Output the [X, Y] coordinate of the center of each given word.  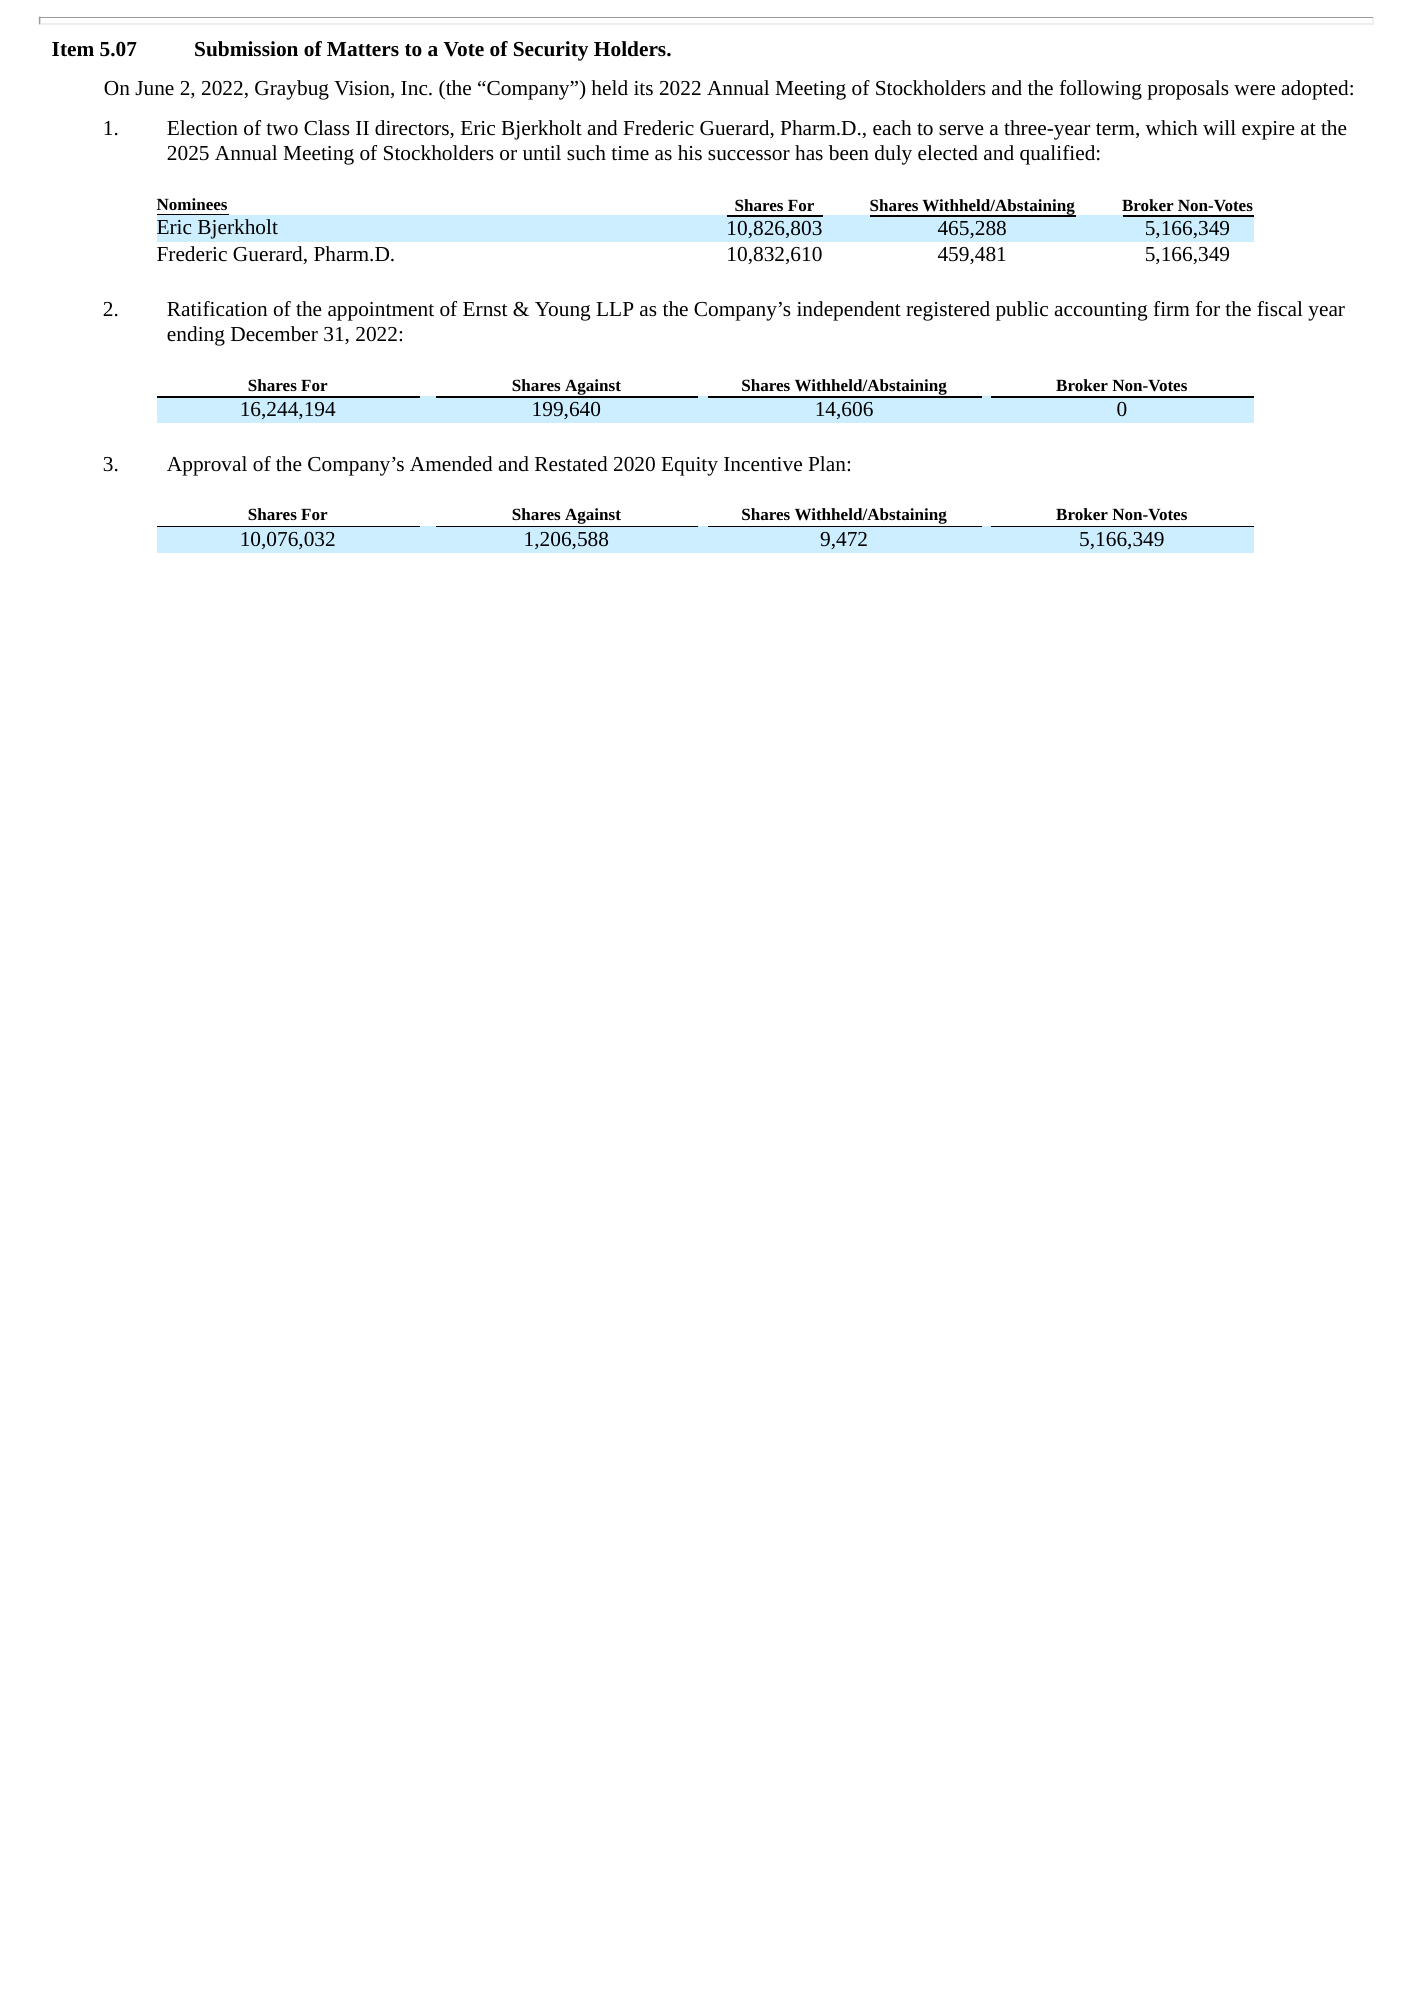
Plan [828, 463]
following [1101, 90]
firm [1172, 308]
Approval [207, 466]
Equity [689, 466]
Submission [246, 49]
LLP [615, 309]
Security [551, 51]
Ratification [217, 308]
